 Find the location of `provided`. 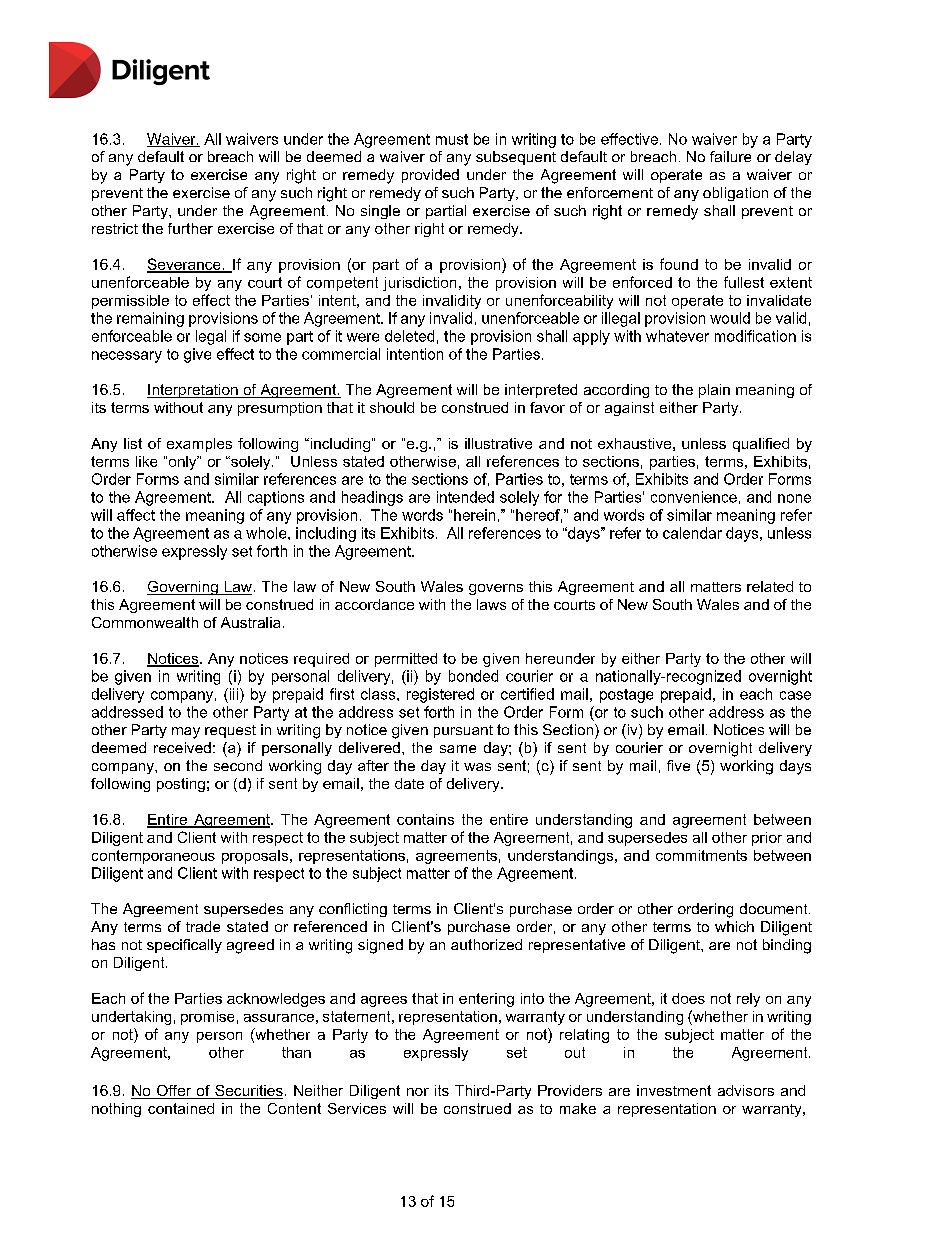

provided is located at coordinates (430, 176).
